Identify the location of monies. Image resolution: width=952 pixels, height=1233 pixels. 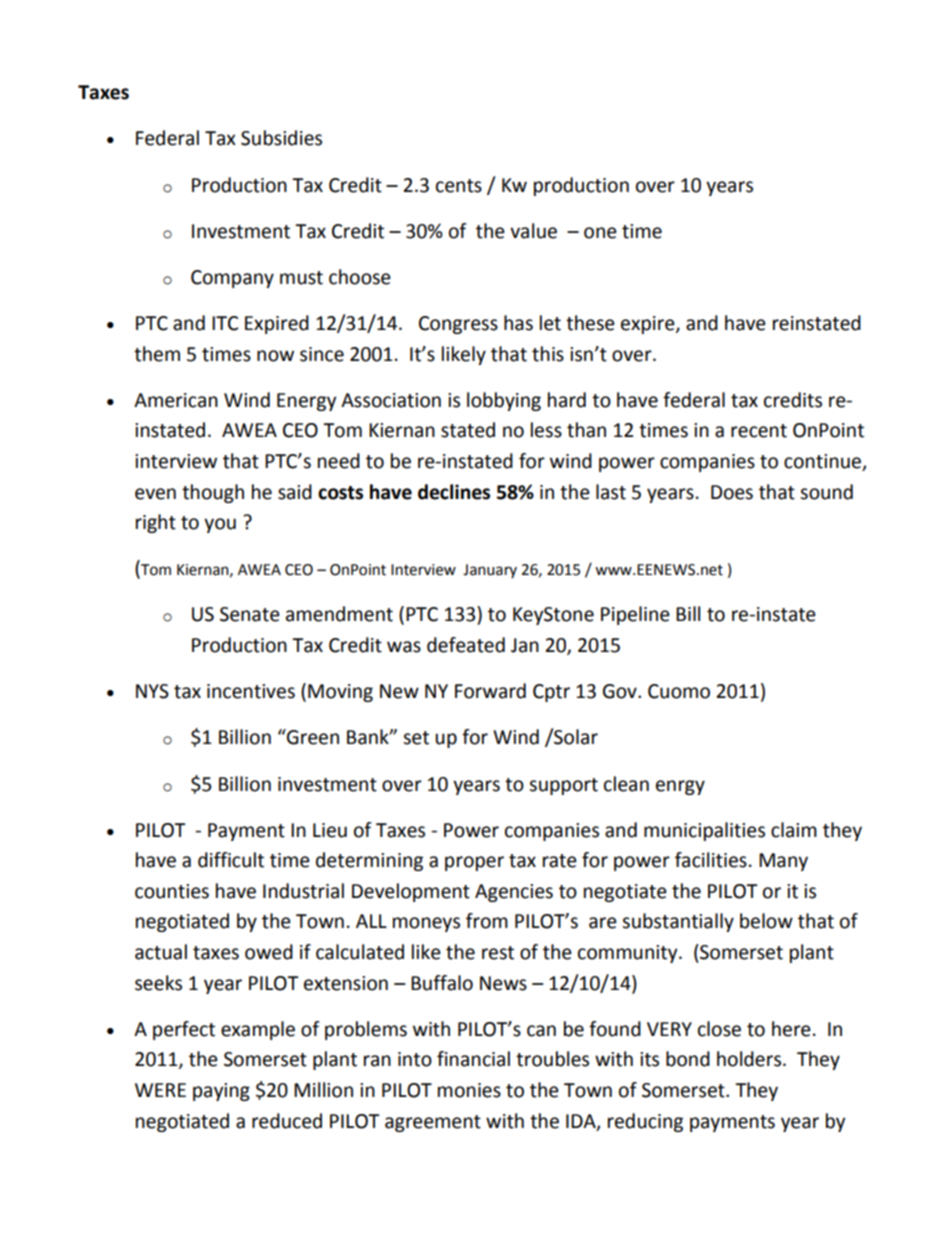
(469, 1090).
